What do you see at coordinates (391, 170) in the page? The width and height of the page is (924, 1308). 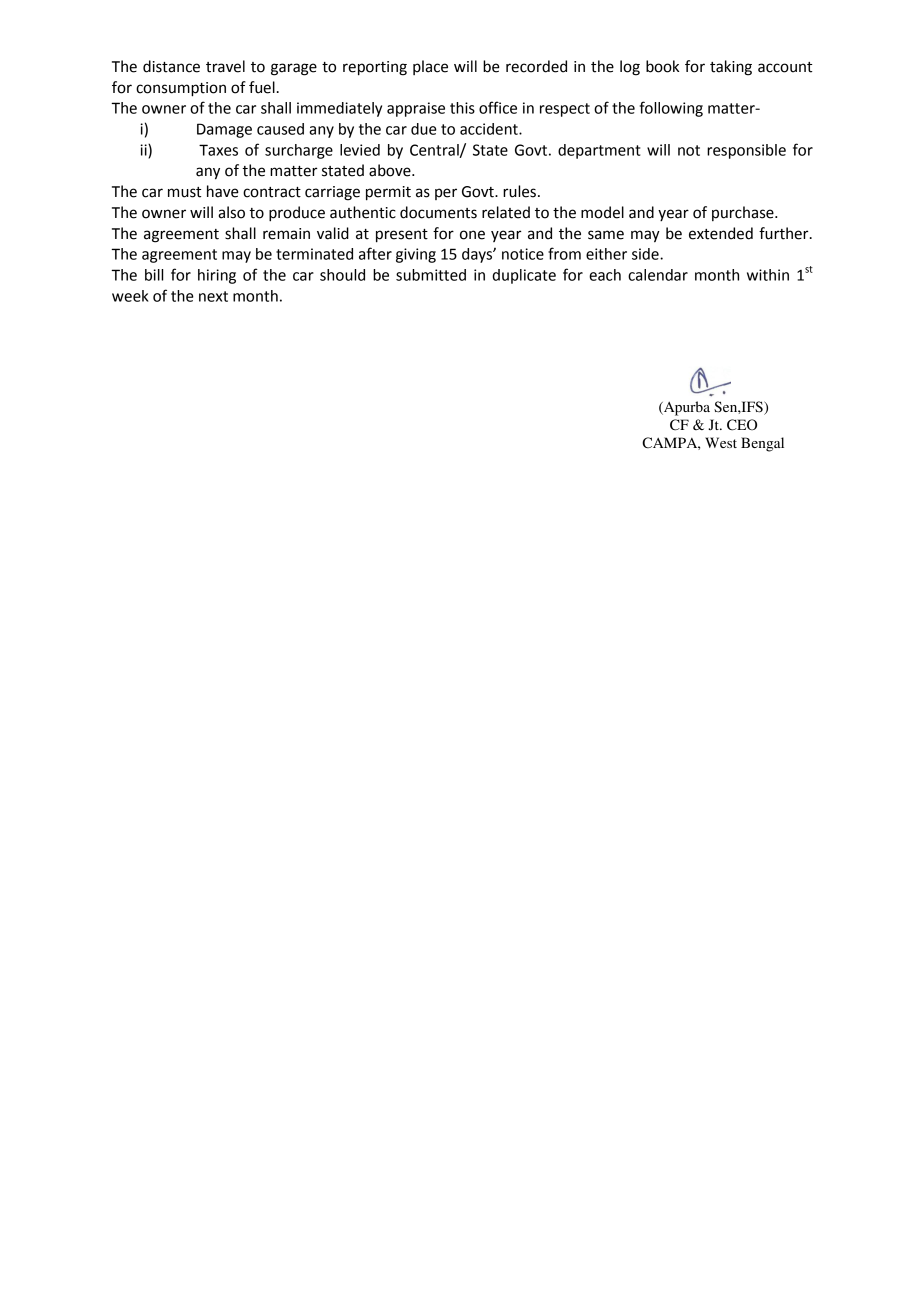 I see `above` at bounding box center [391, 170].
